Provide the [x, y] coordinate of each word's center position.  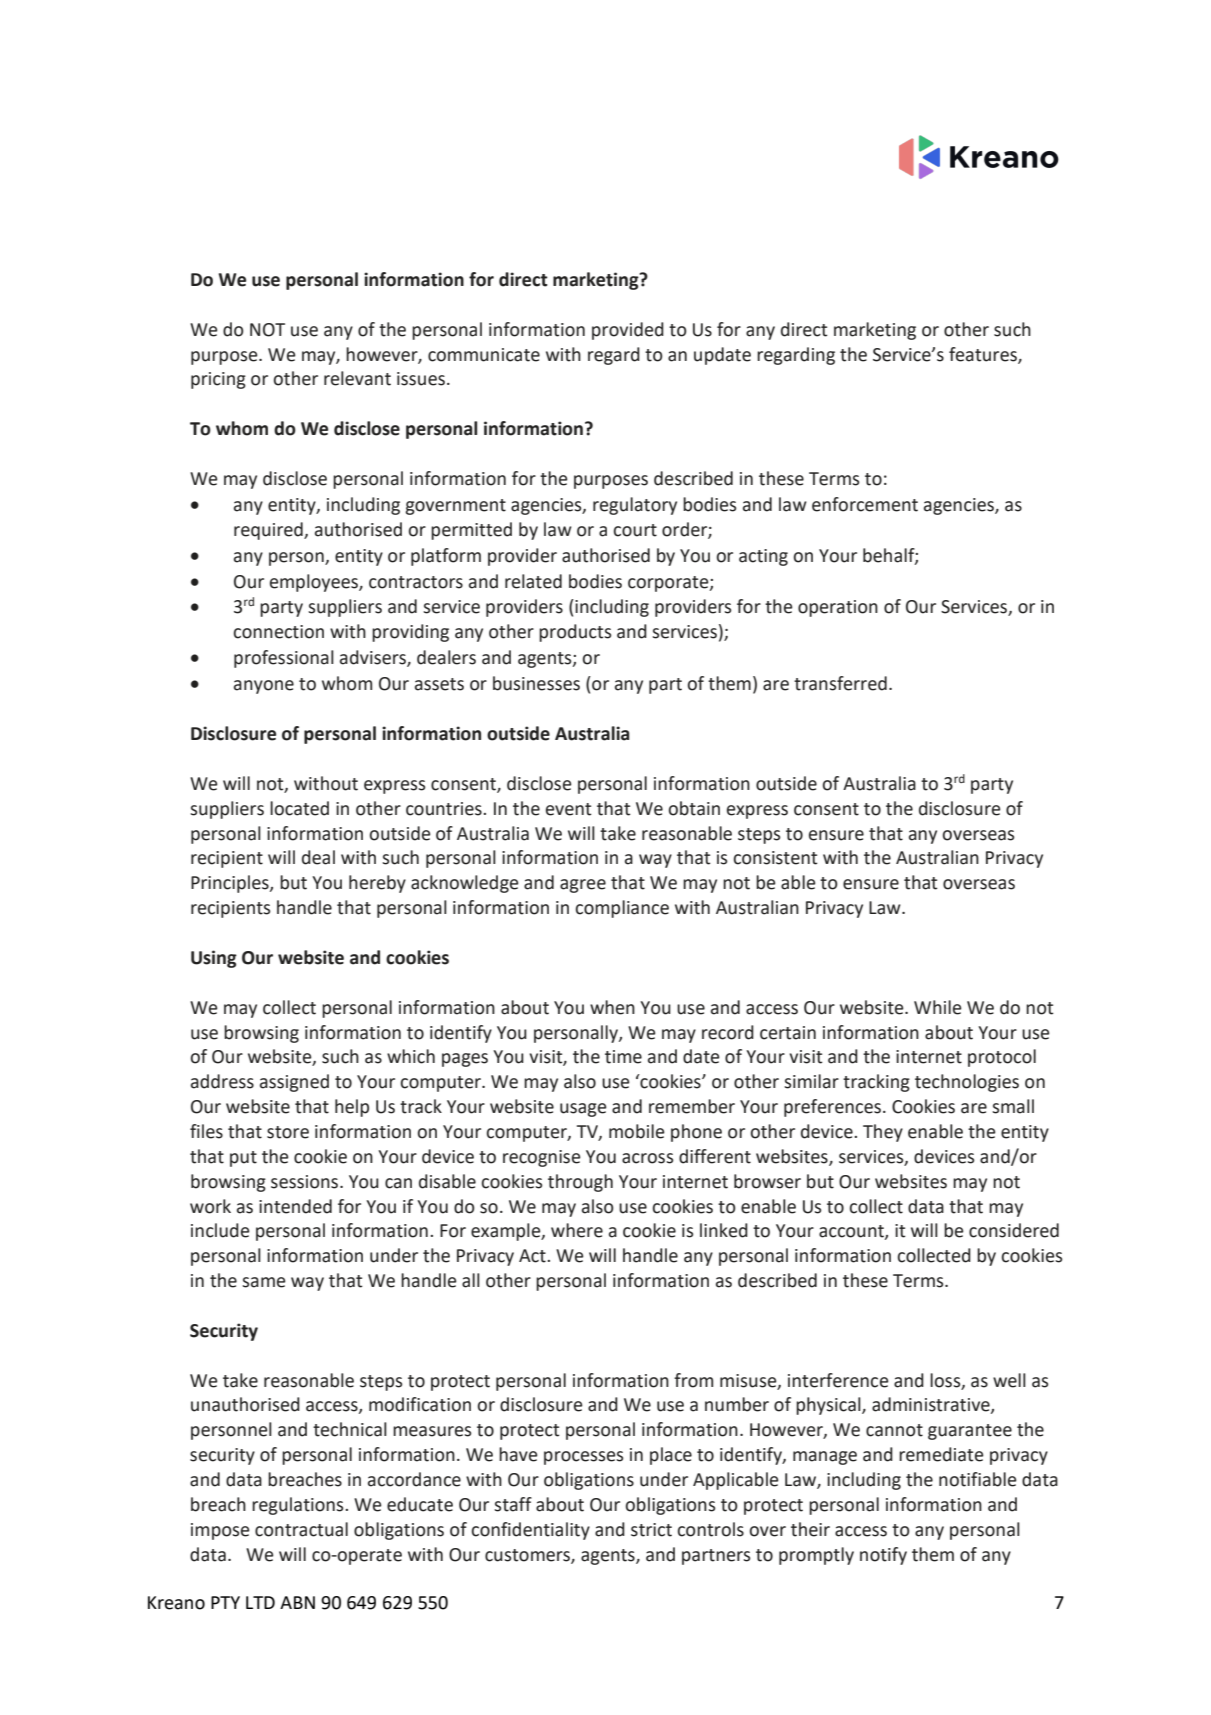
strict [651, 1530]
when [612, 1007]
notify [883, 1556]
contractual [301, 1529]
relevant [357, 378]
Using [214, 959]
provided [628, 331]
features [984, 355]
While [938, 1007]
